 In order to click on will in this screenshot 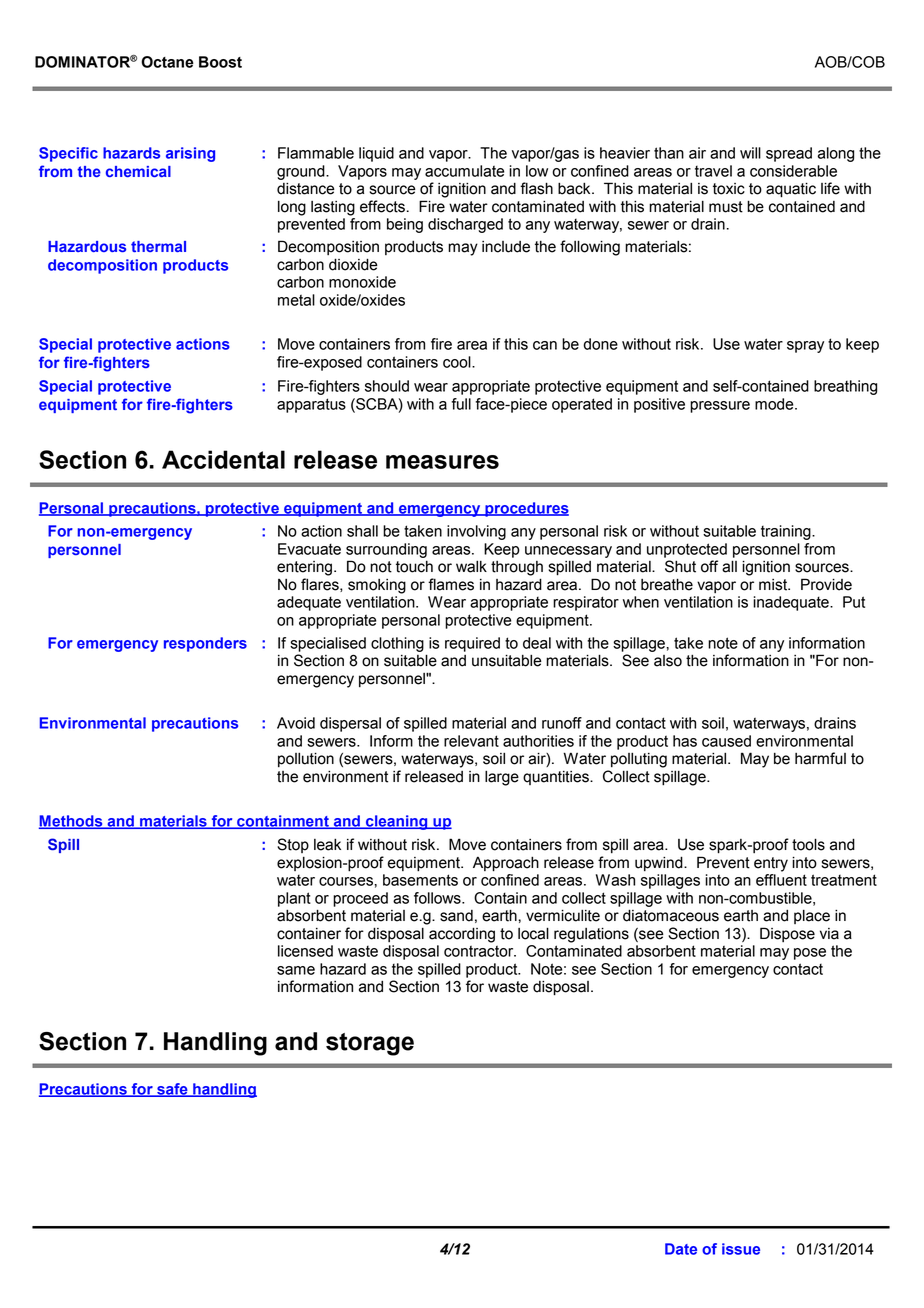, I will do `click(750, 153)`.
